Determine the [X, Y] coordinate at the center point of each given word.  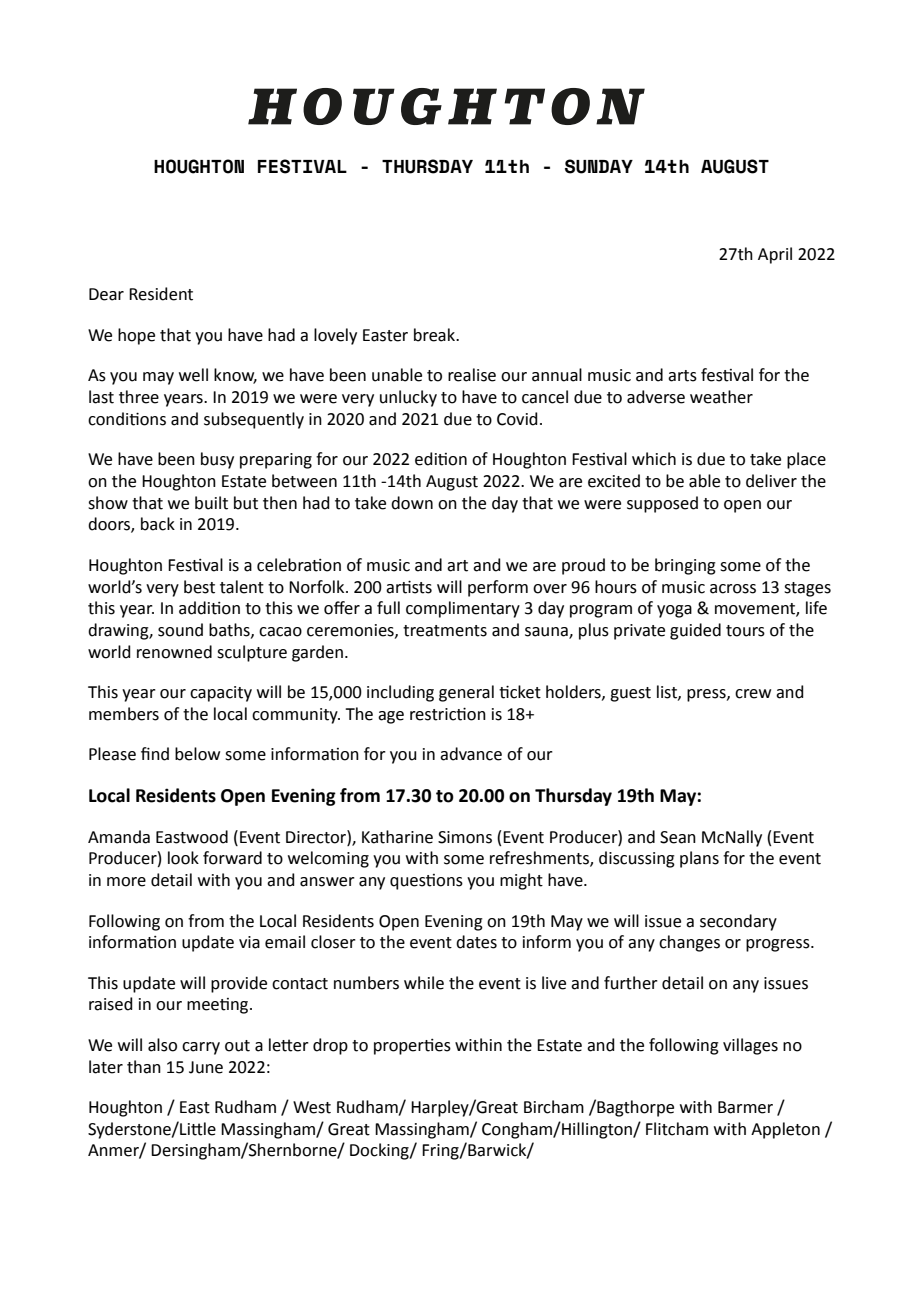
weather [721, 397]
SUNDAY [599, 166]
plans [699, 859]
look [183, 858]
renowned [174, 652]
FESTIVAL [302, 166]
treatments [445, 631]
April [775, 255]
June [206, 1067]
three [139, 397]
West [312, 1107]
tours [745, 631]
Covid [517, 419]
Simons [465, 837]
